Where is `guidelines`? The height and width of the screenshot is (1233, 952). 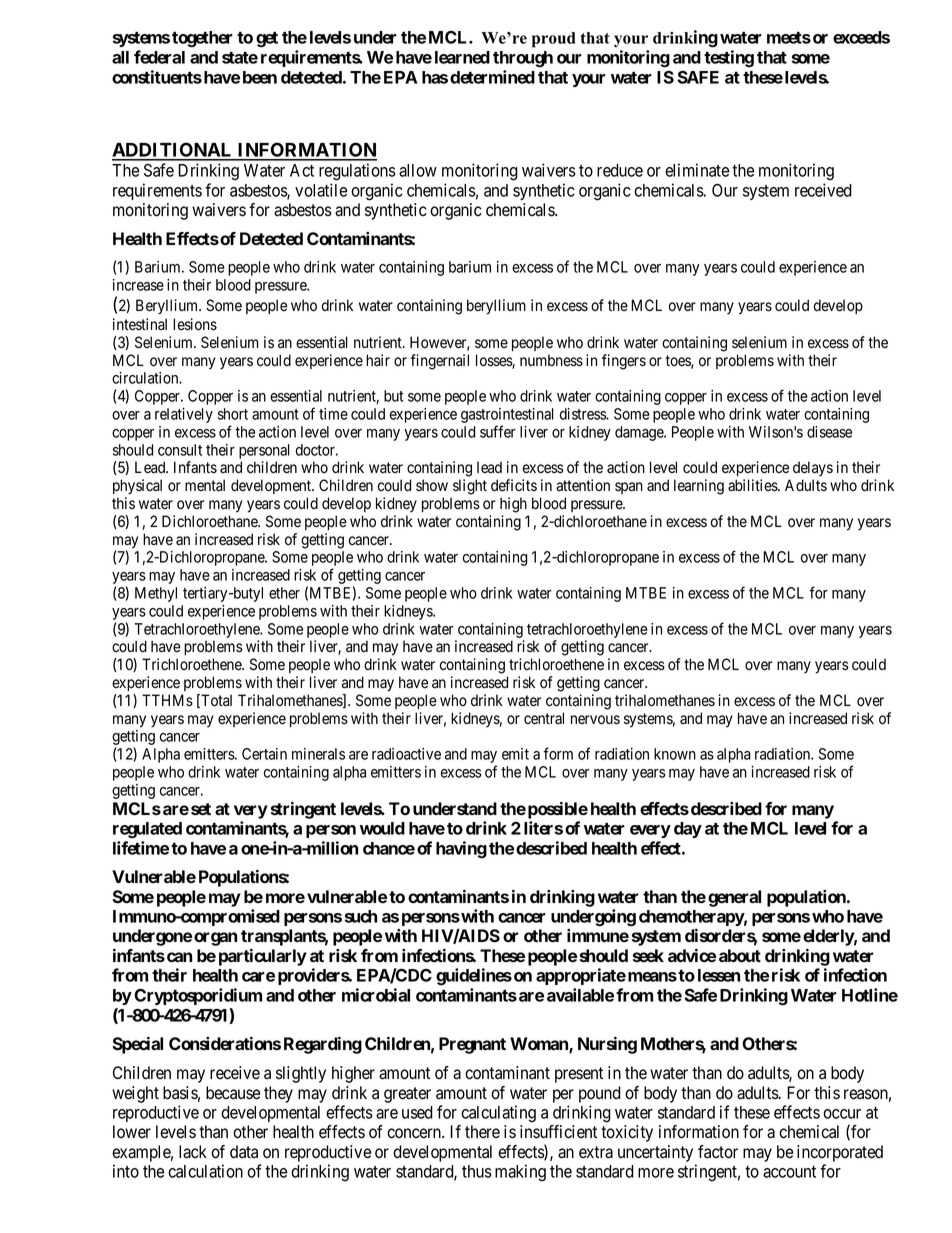 guidelines is located at coordinates (474, 977).
